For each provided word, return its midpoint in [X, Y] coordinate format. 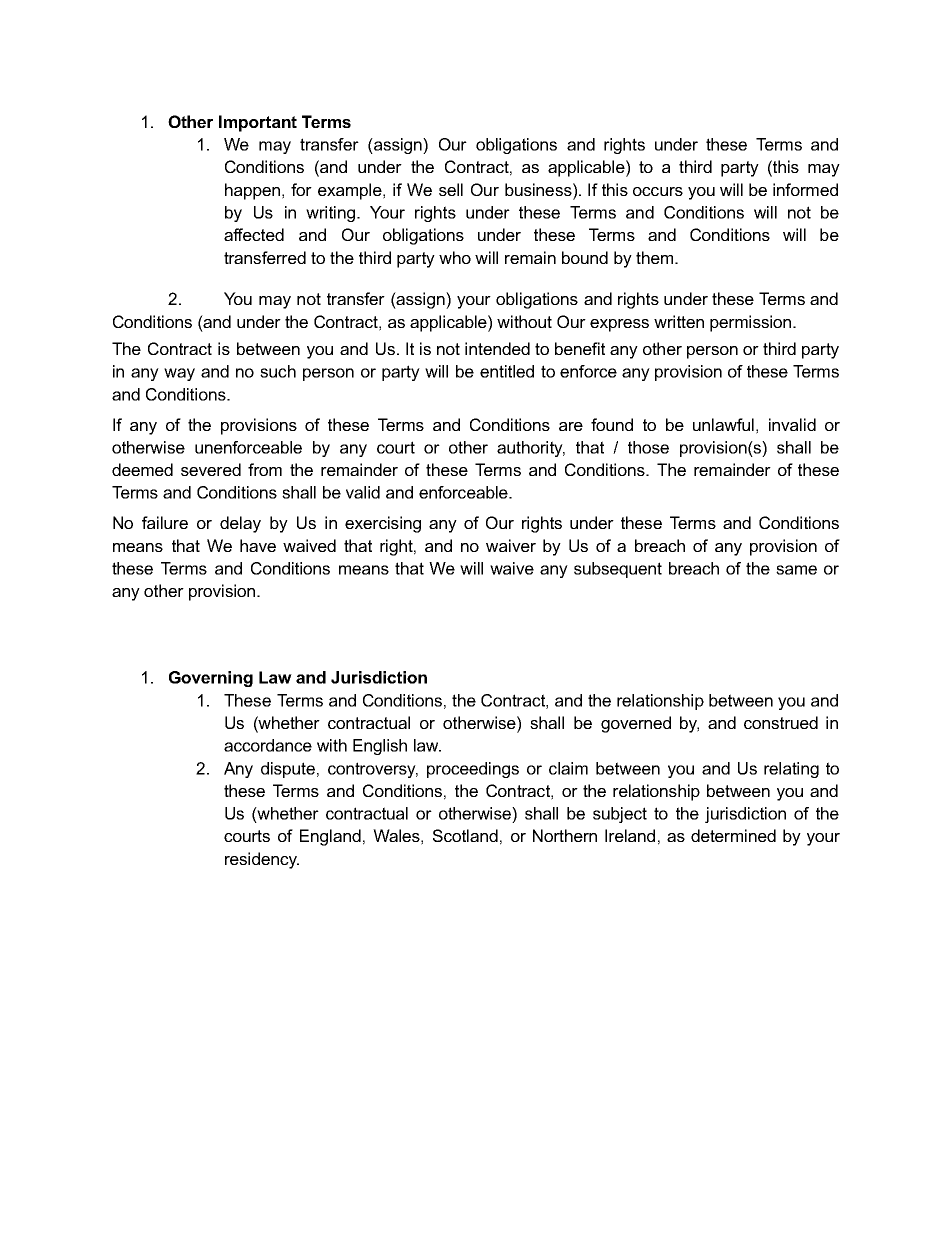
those [648, 447]
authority [531, 449]
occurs [658, 191]
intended [497, 348]
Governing [211, 679]
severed [211, 469]
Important [258, 123]
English [380, 747]
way [179, 374]
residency [262, 860]
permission [752, 323]
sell [451, 189]
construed [781, 722]
